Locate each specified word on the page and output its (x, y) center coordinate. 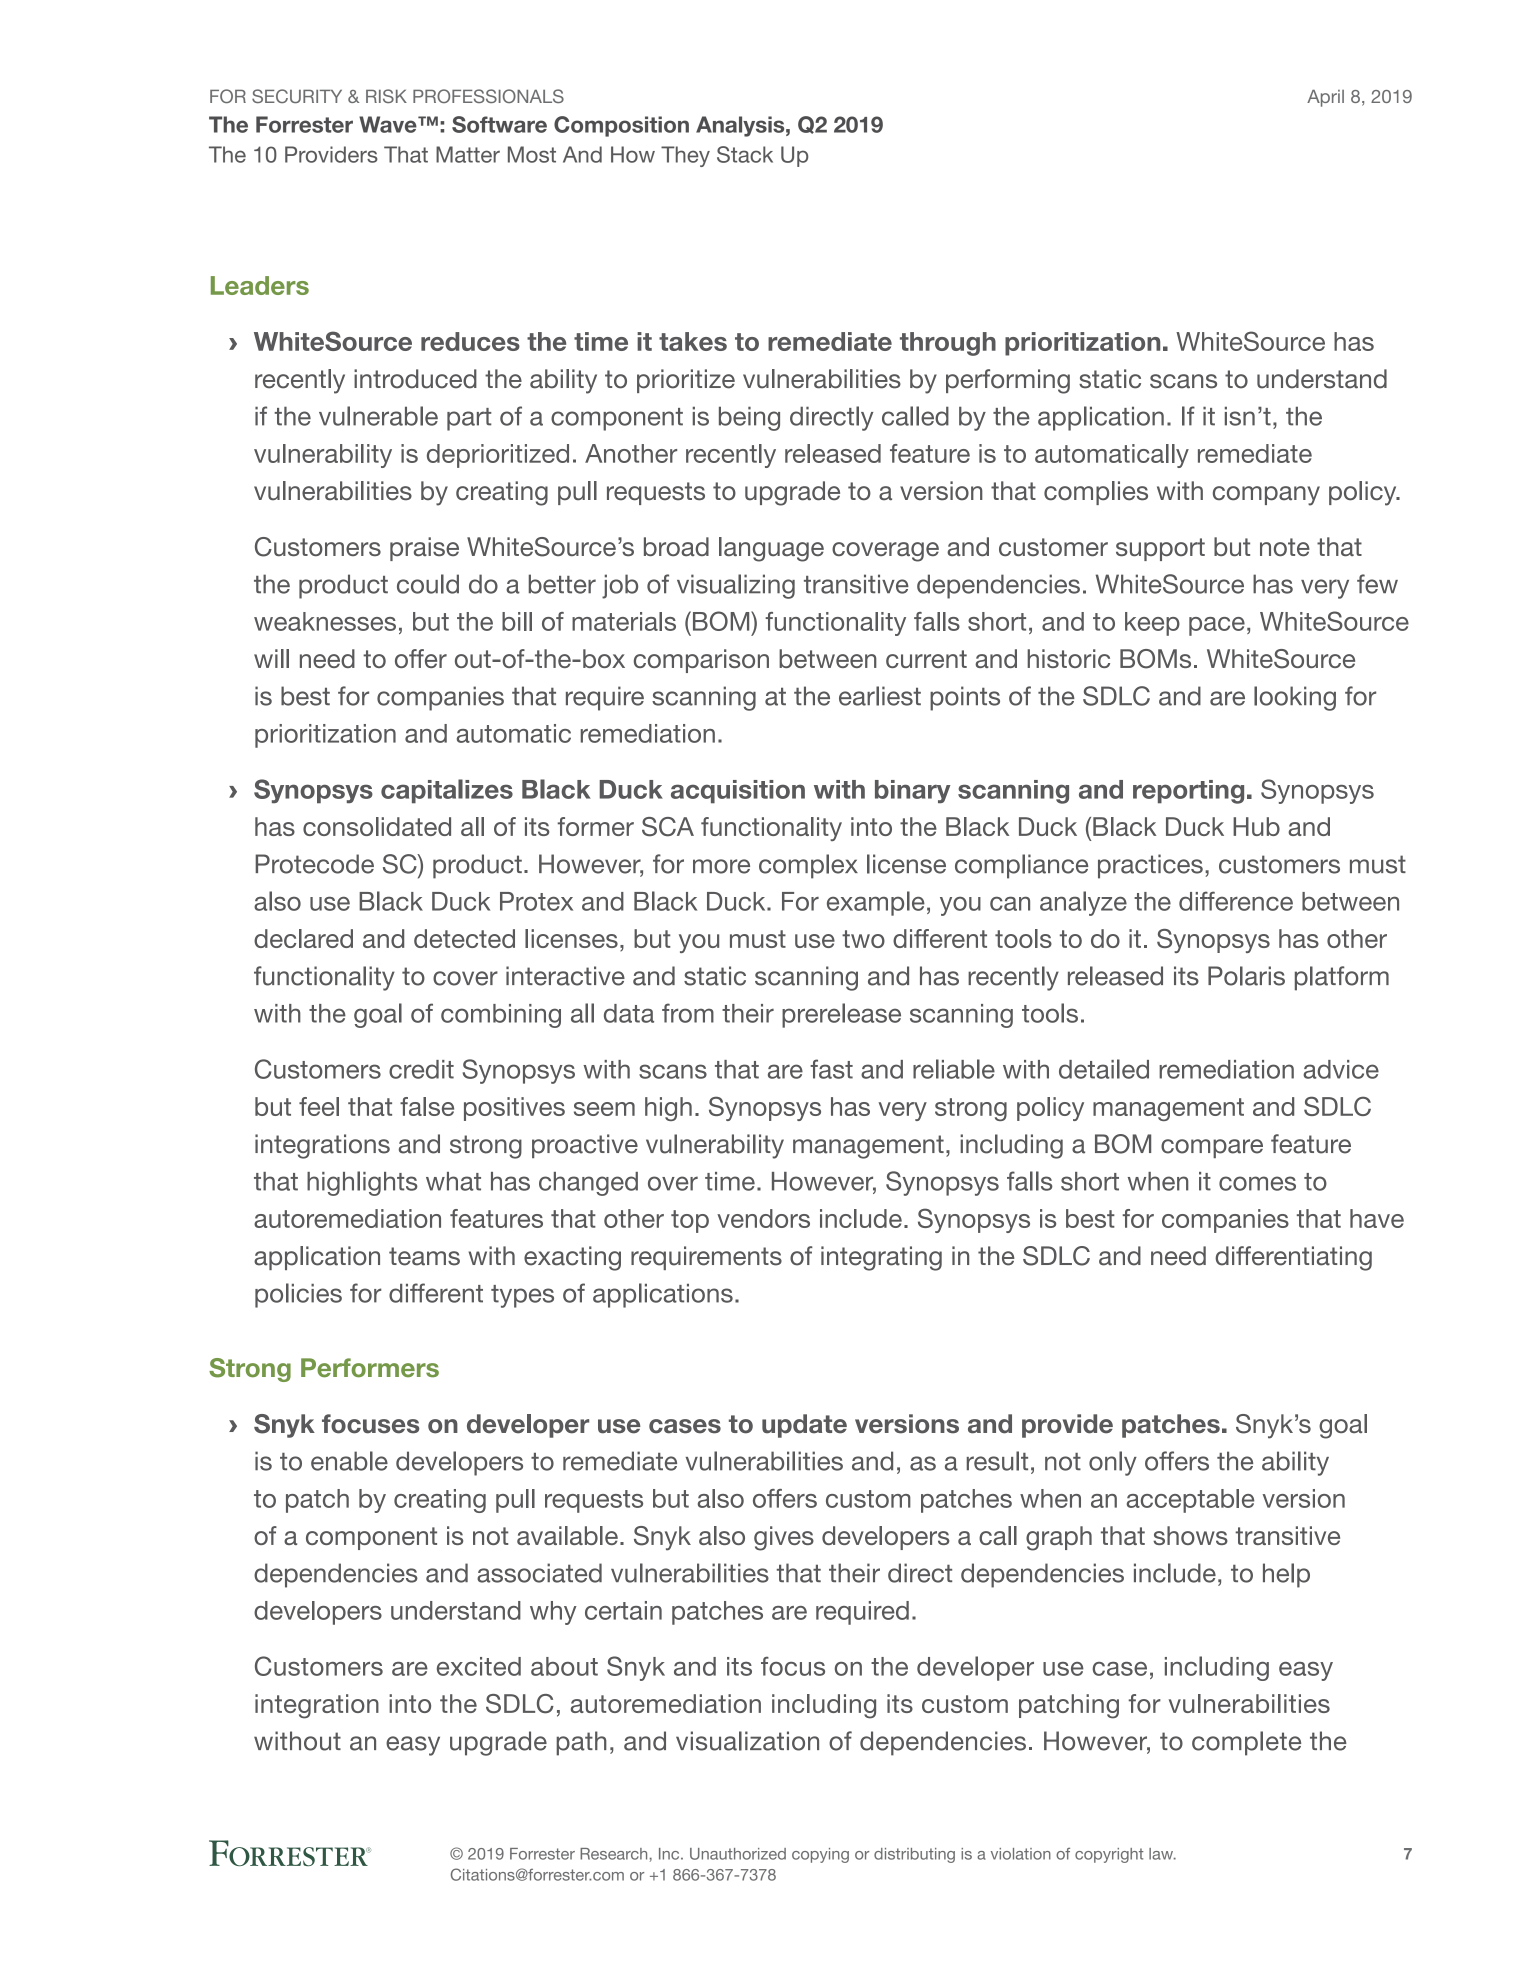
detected (464, 938)
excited (479, 1666)
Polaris (1246, 976)
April (1325, 98)
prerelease (841, 1015)
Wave (389, 124)
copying (820, 1855)
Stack (745, 154)
